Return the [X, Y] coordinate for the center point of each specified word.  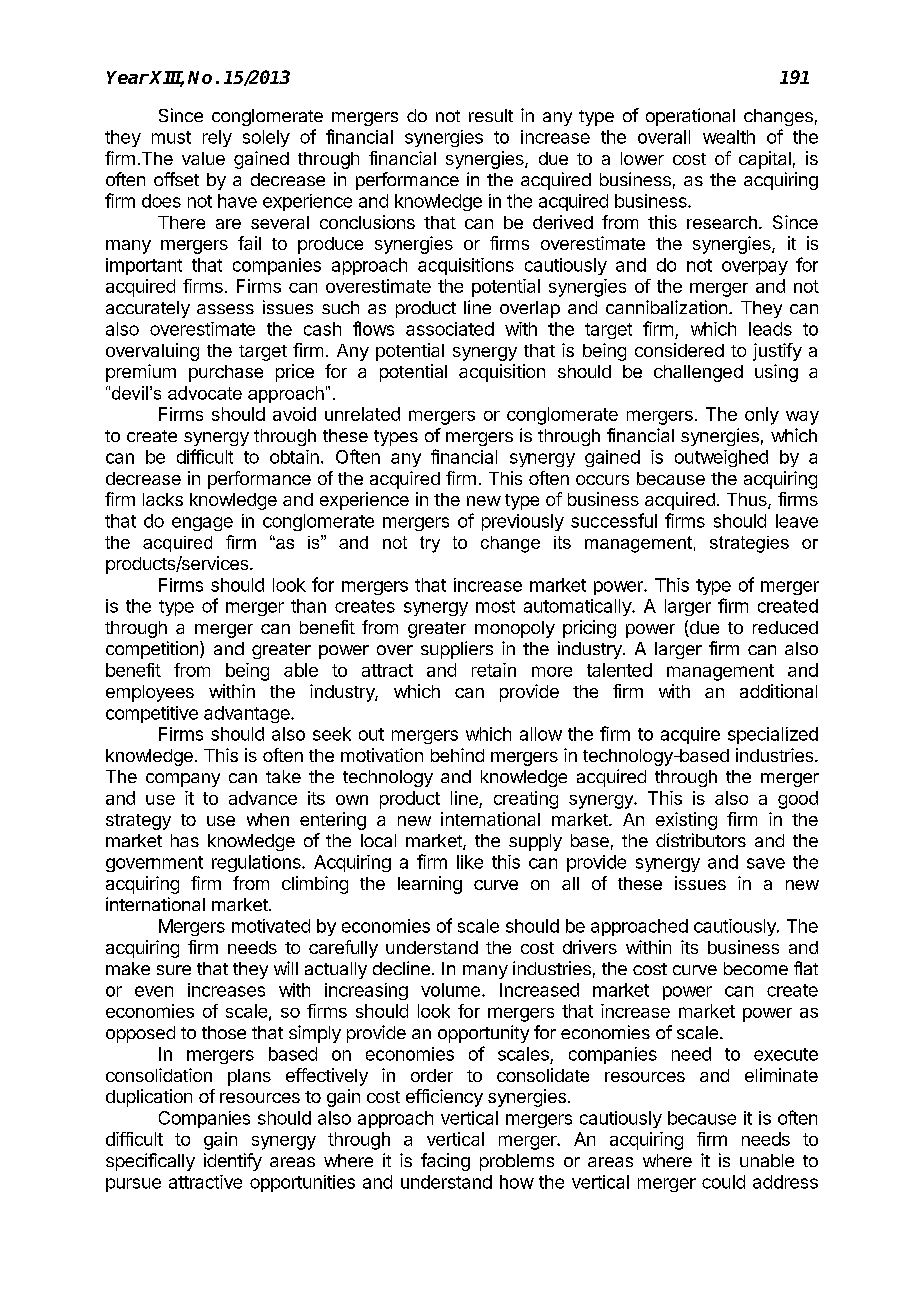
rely [217, 138]
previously [523, 522]
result [491, 115]
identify [233, 1162]
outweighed [721, 458]
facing [445, 1162]
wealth [729, 137]
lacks [163, 499]
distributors [701, 840]
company [183, 780]
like [470, 862]
